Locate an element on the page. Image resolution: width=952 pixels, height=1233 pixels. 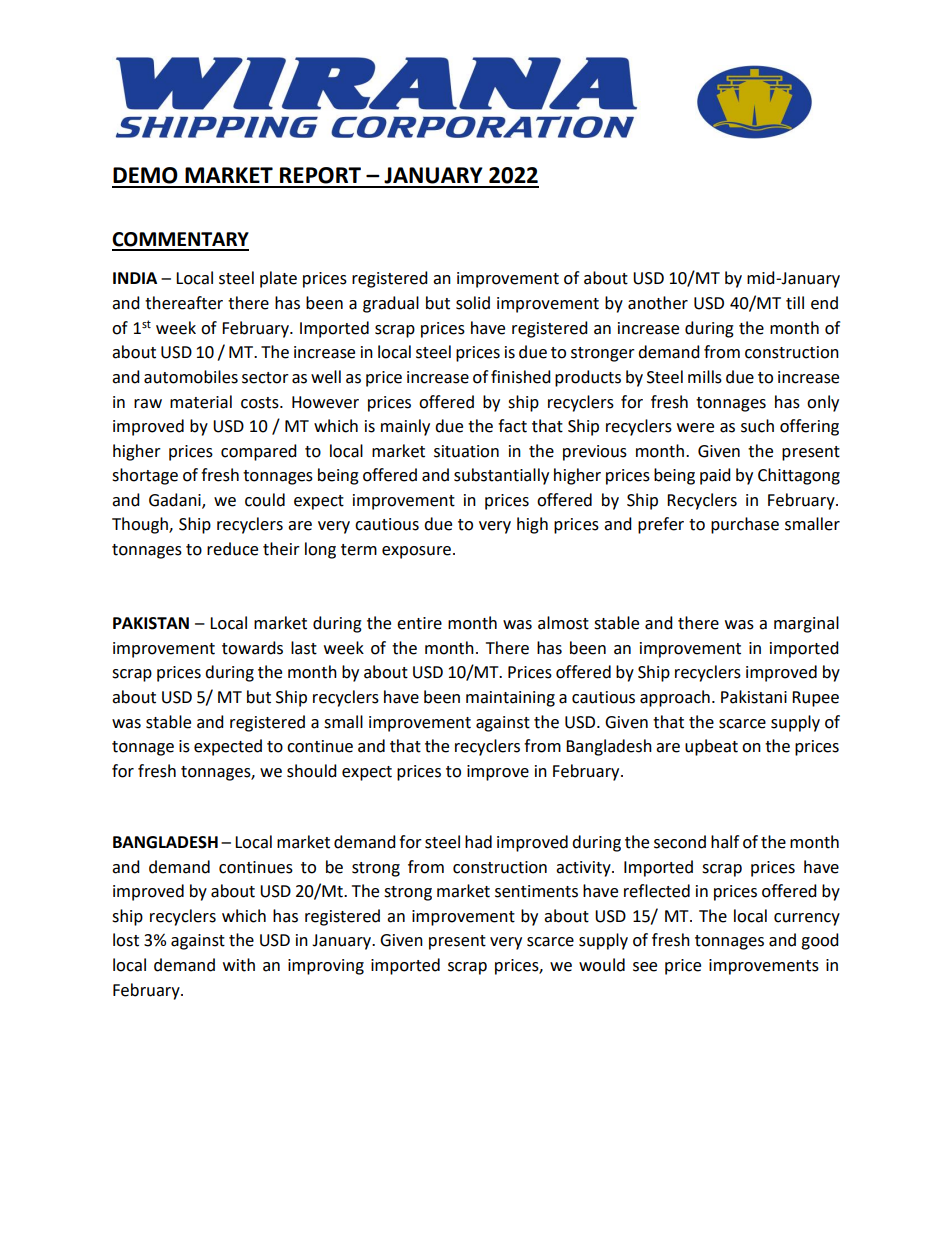
should is located at coordinates (312, 771).
